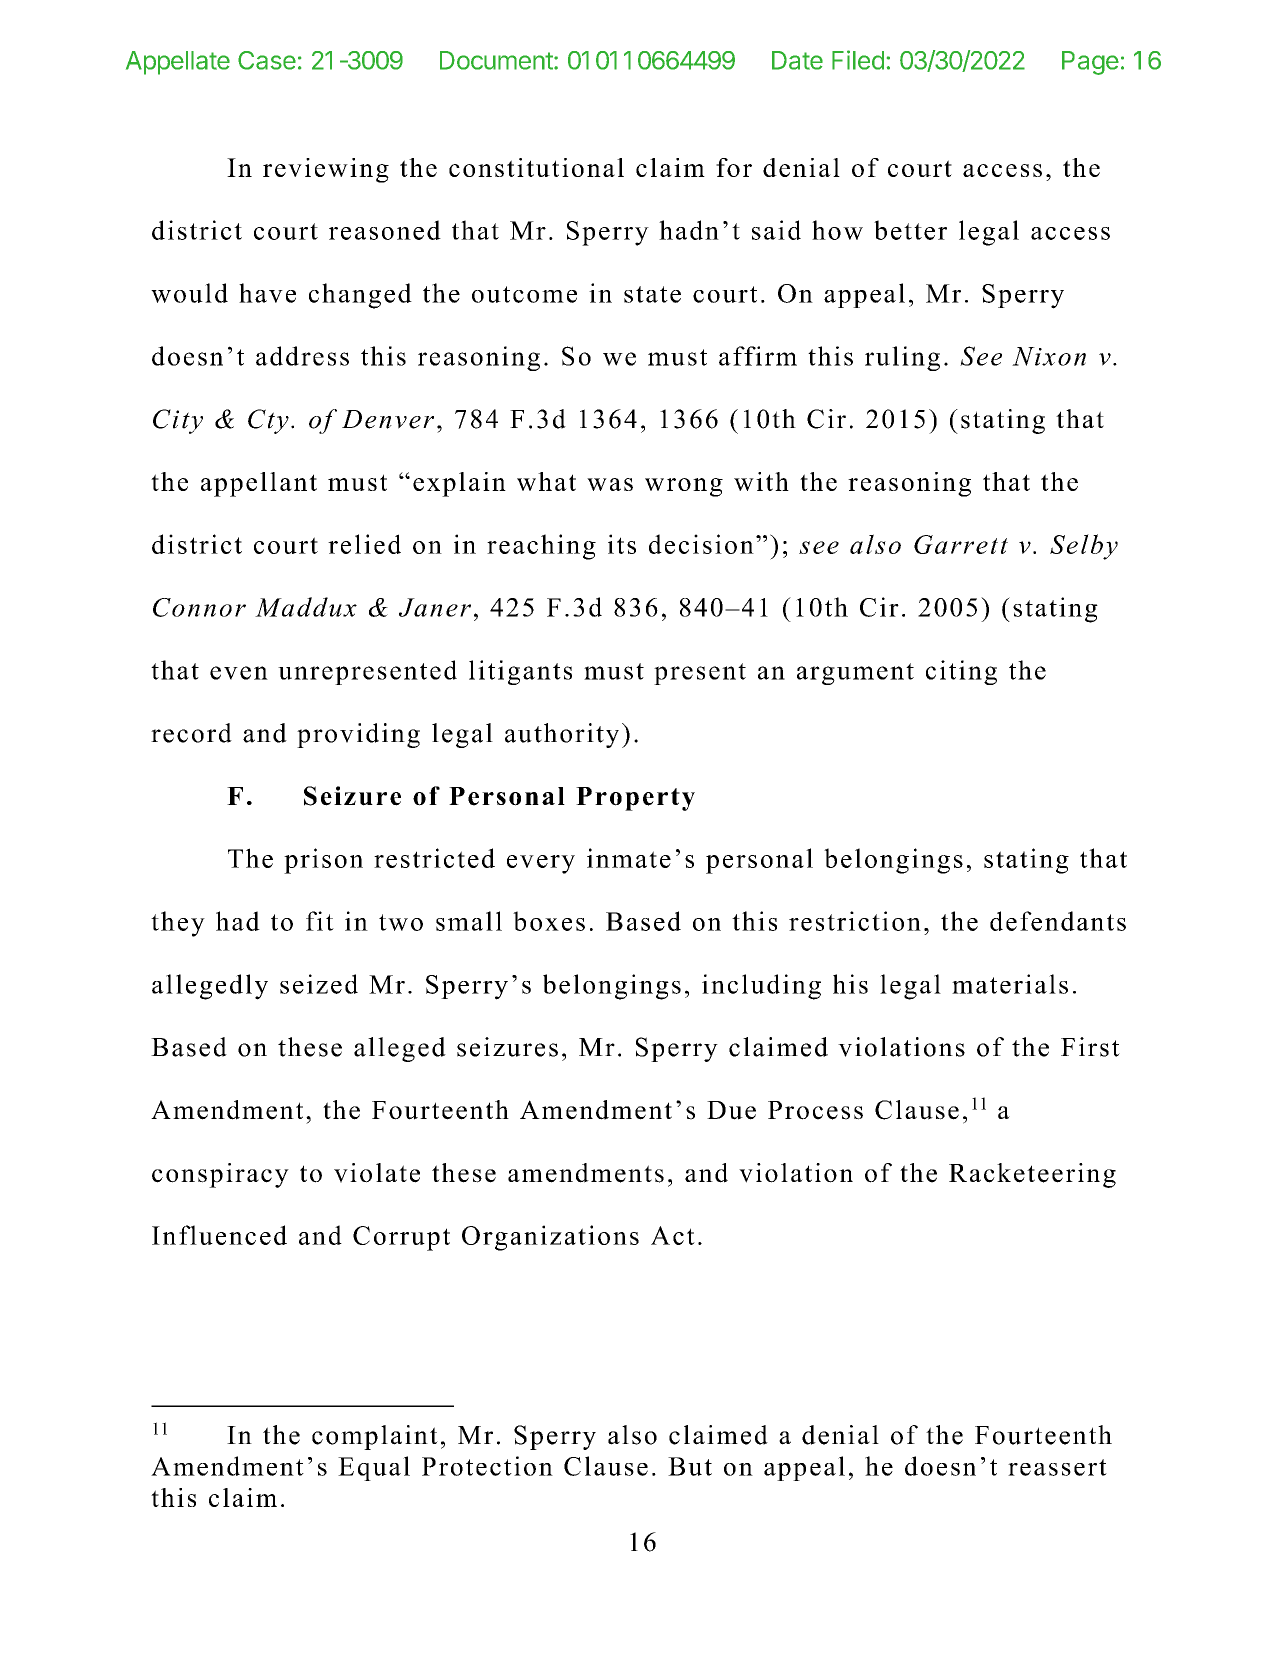 Image resolution: width=1286 pixels, height=1664 pixels. I want to click on providing, so click(358, 735).
